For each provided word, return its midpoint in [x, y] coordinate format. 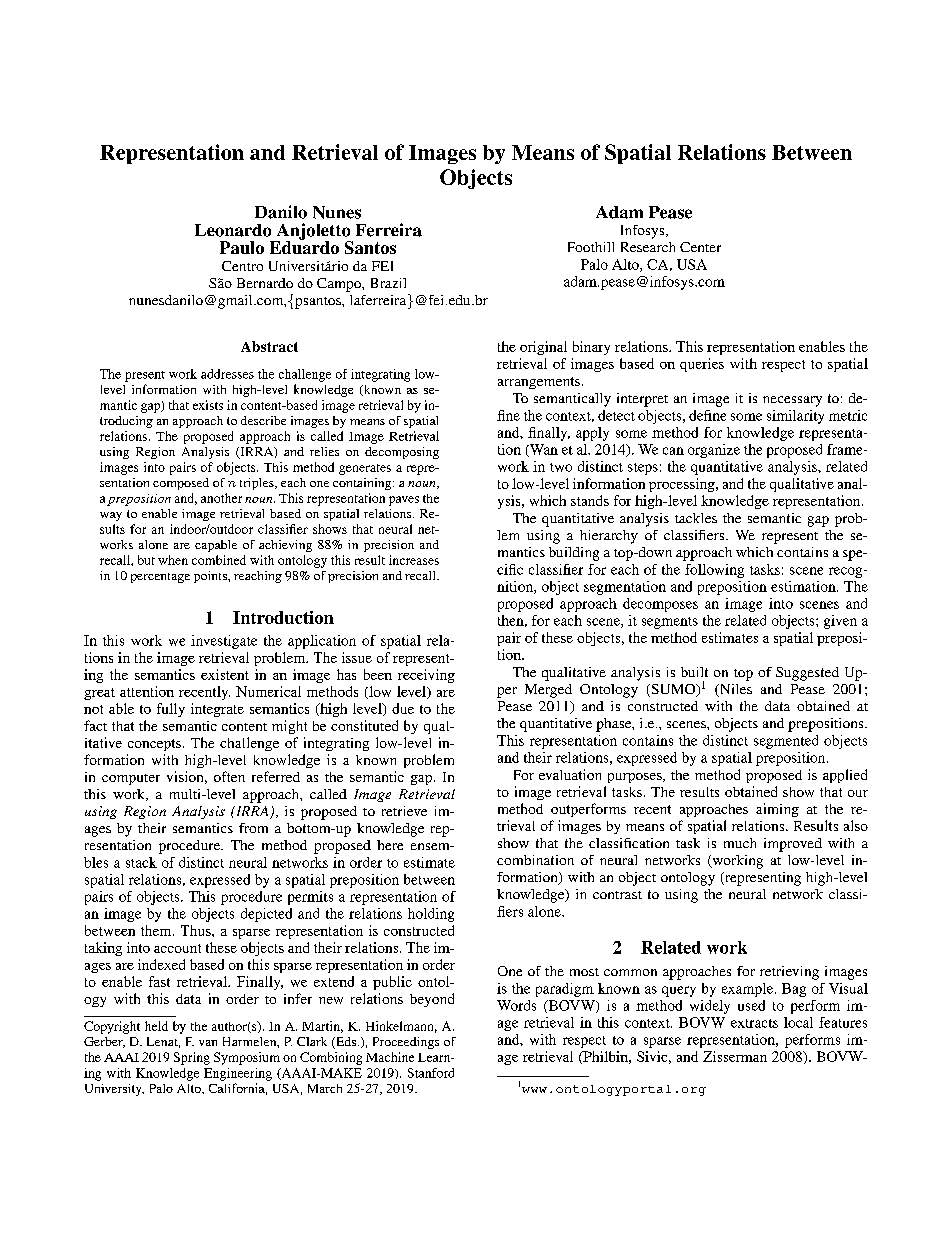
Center [700, 247]
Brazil [388, 283]
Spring [192, 1058]
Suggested [807, 674]
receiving [426, 676]
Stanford [431, 1073]
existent [225, 674]
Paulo [242, 247]
